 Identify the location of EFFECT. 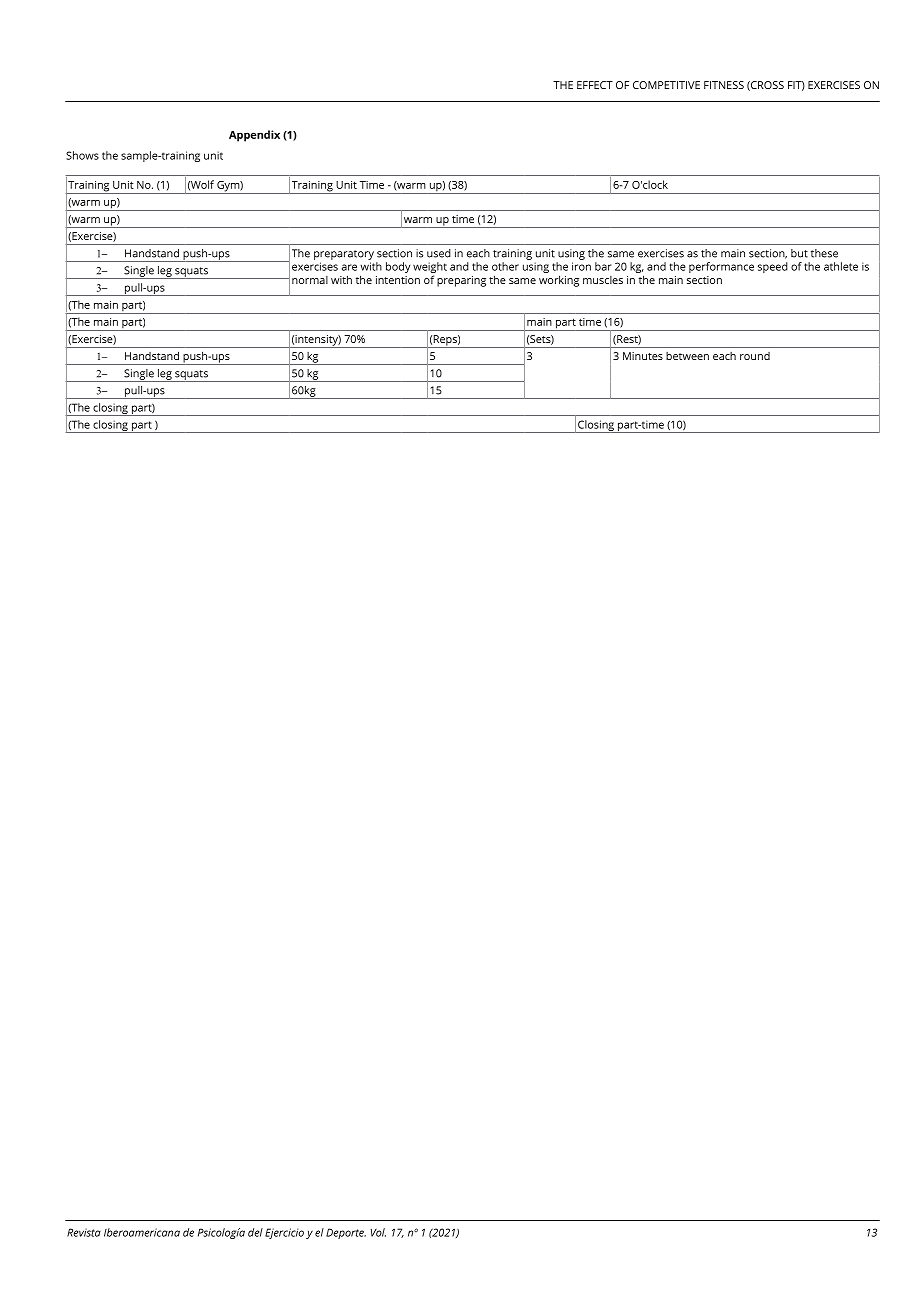
(595, 85).
